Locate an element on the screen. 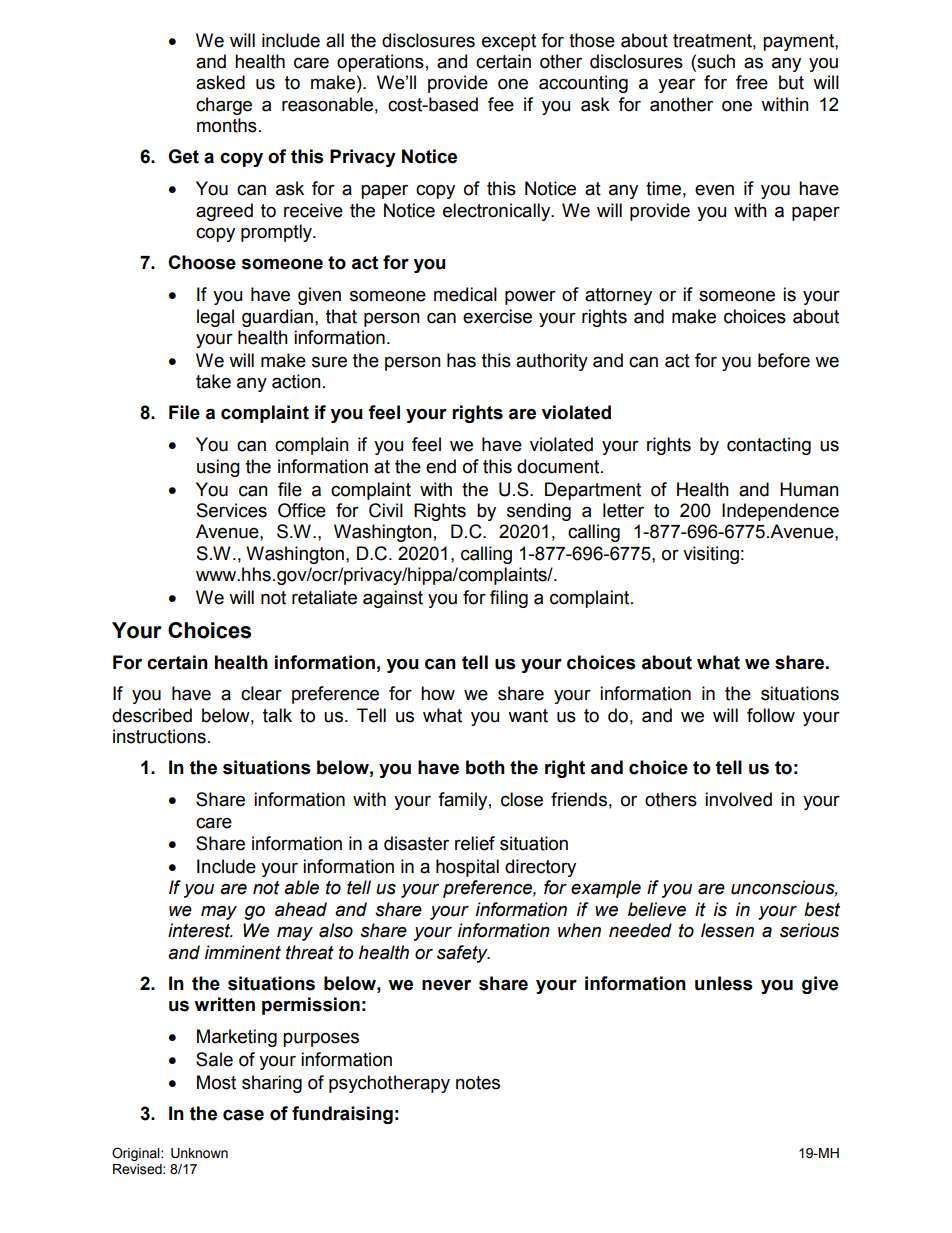  notes is located at coordinates (478, 1083).
